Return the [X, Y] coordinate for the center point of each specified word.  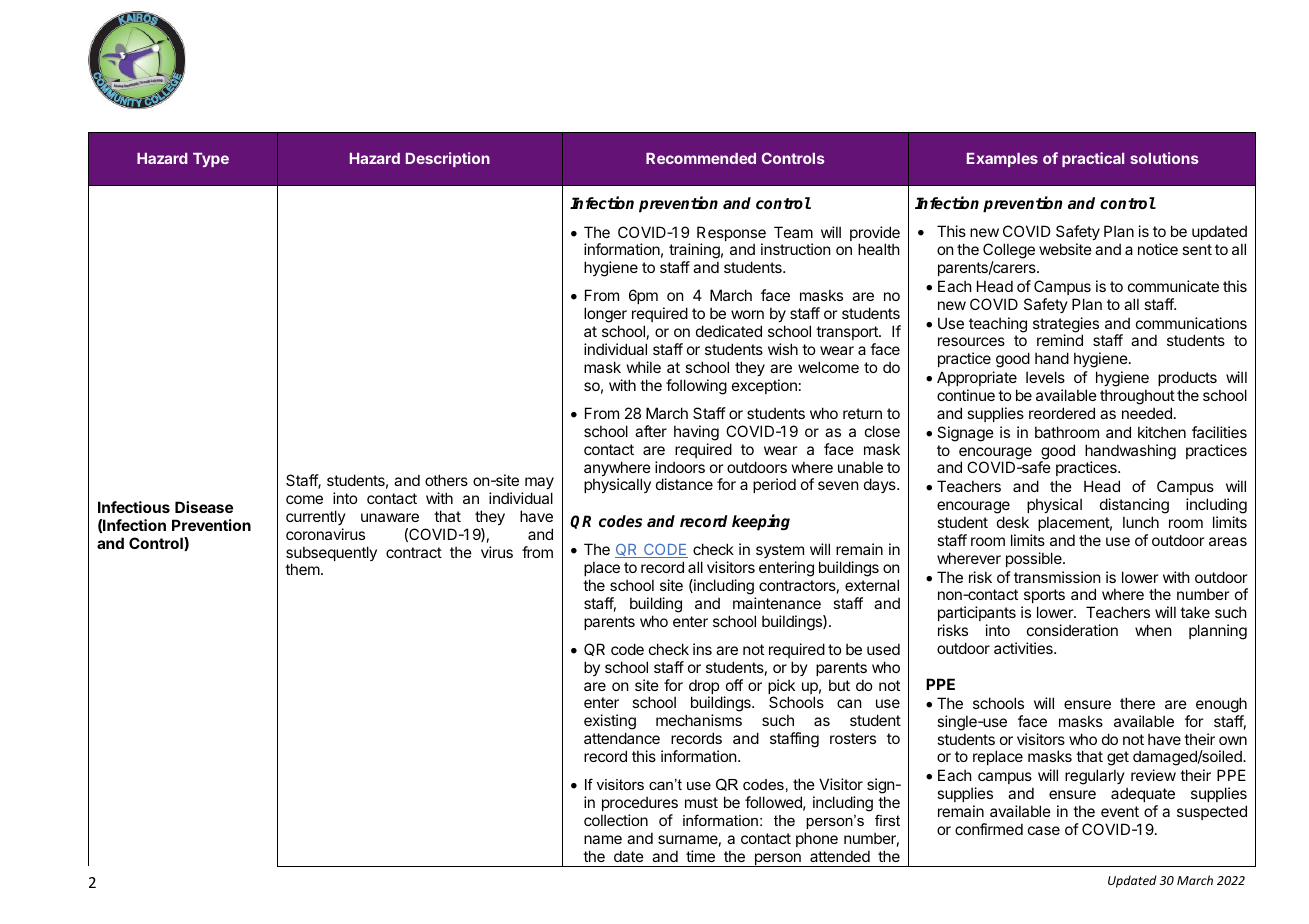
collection [616, 820]
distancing [1134, 507]
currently [316, 517]
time [700, 856]
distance [684, 484]
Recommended [701, 158]
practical [1093, 159]
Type [211, 160]
